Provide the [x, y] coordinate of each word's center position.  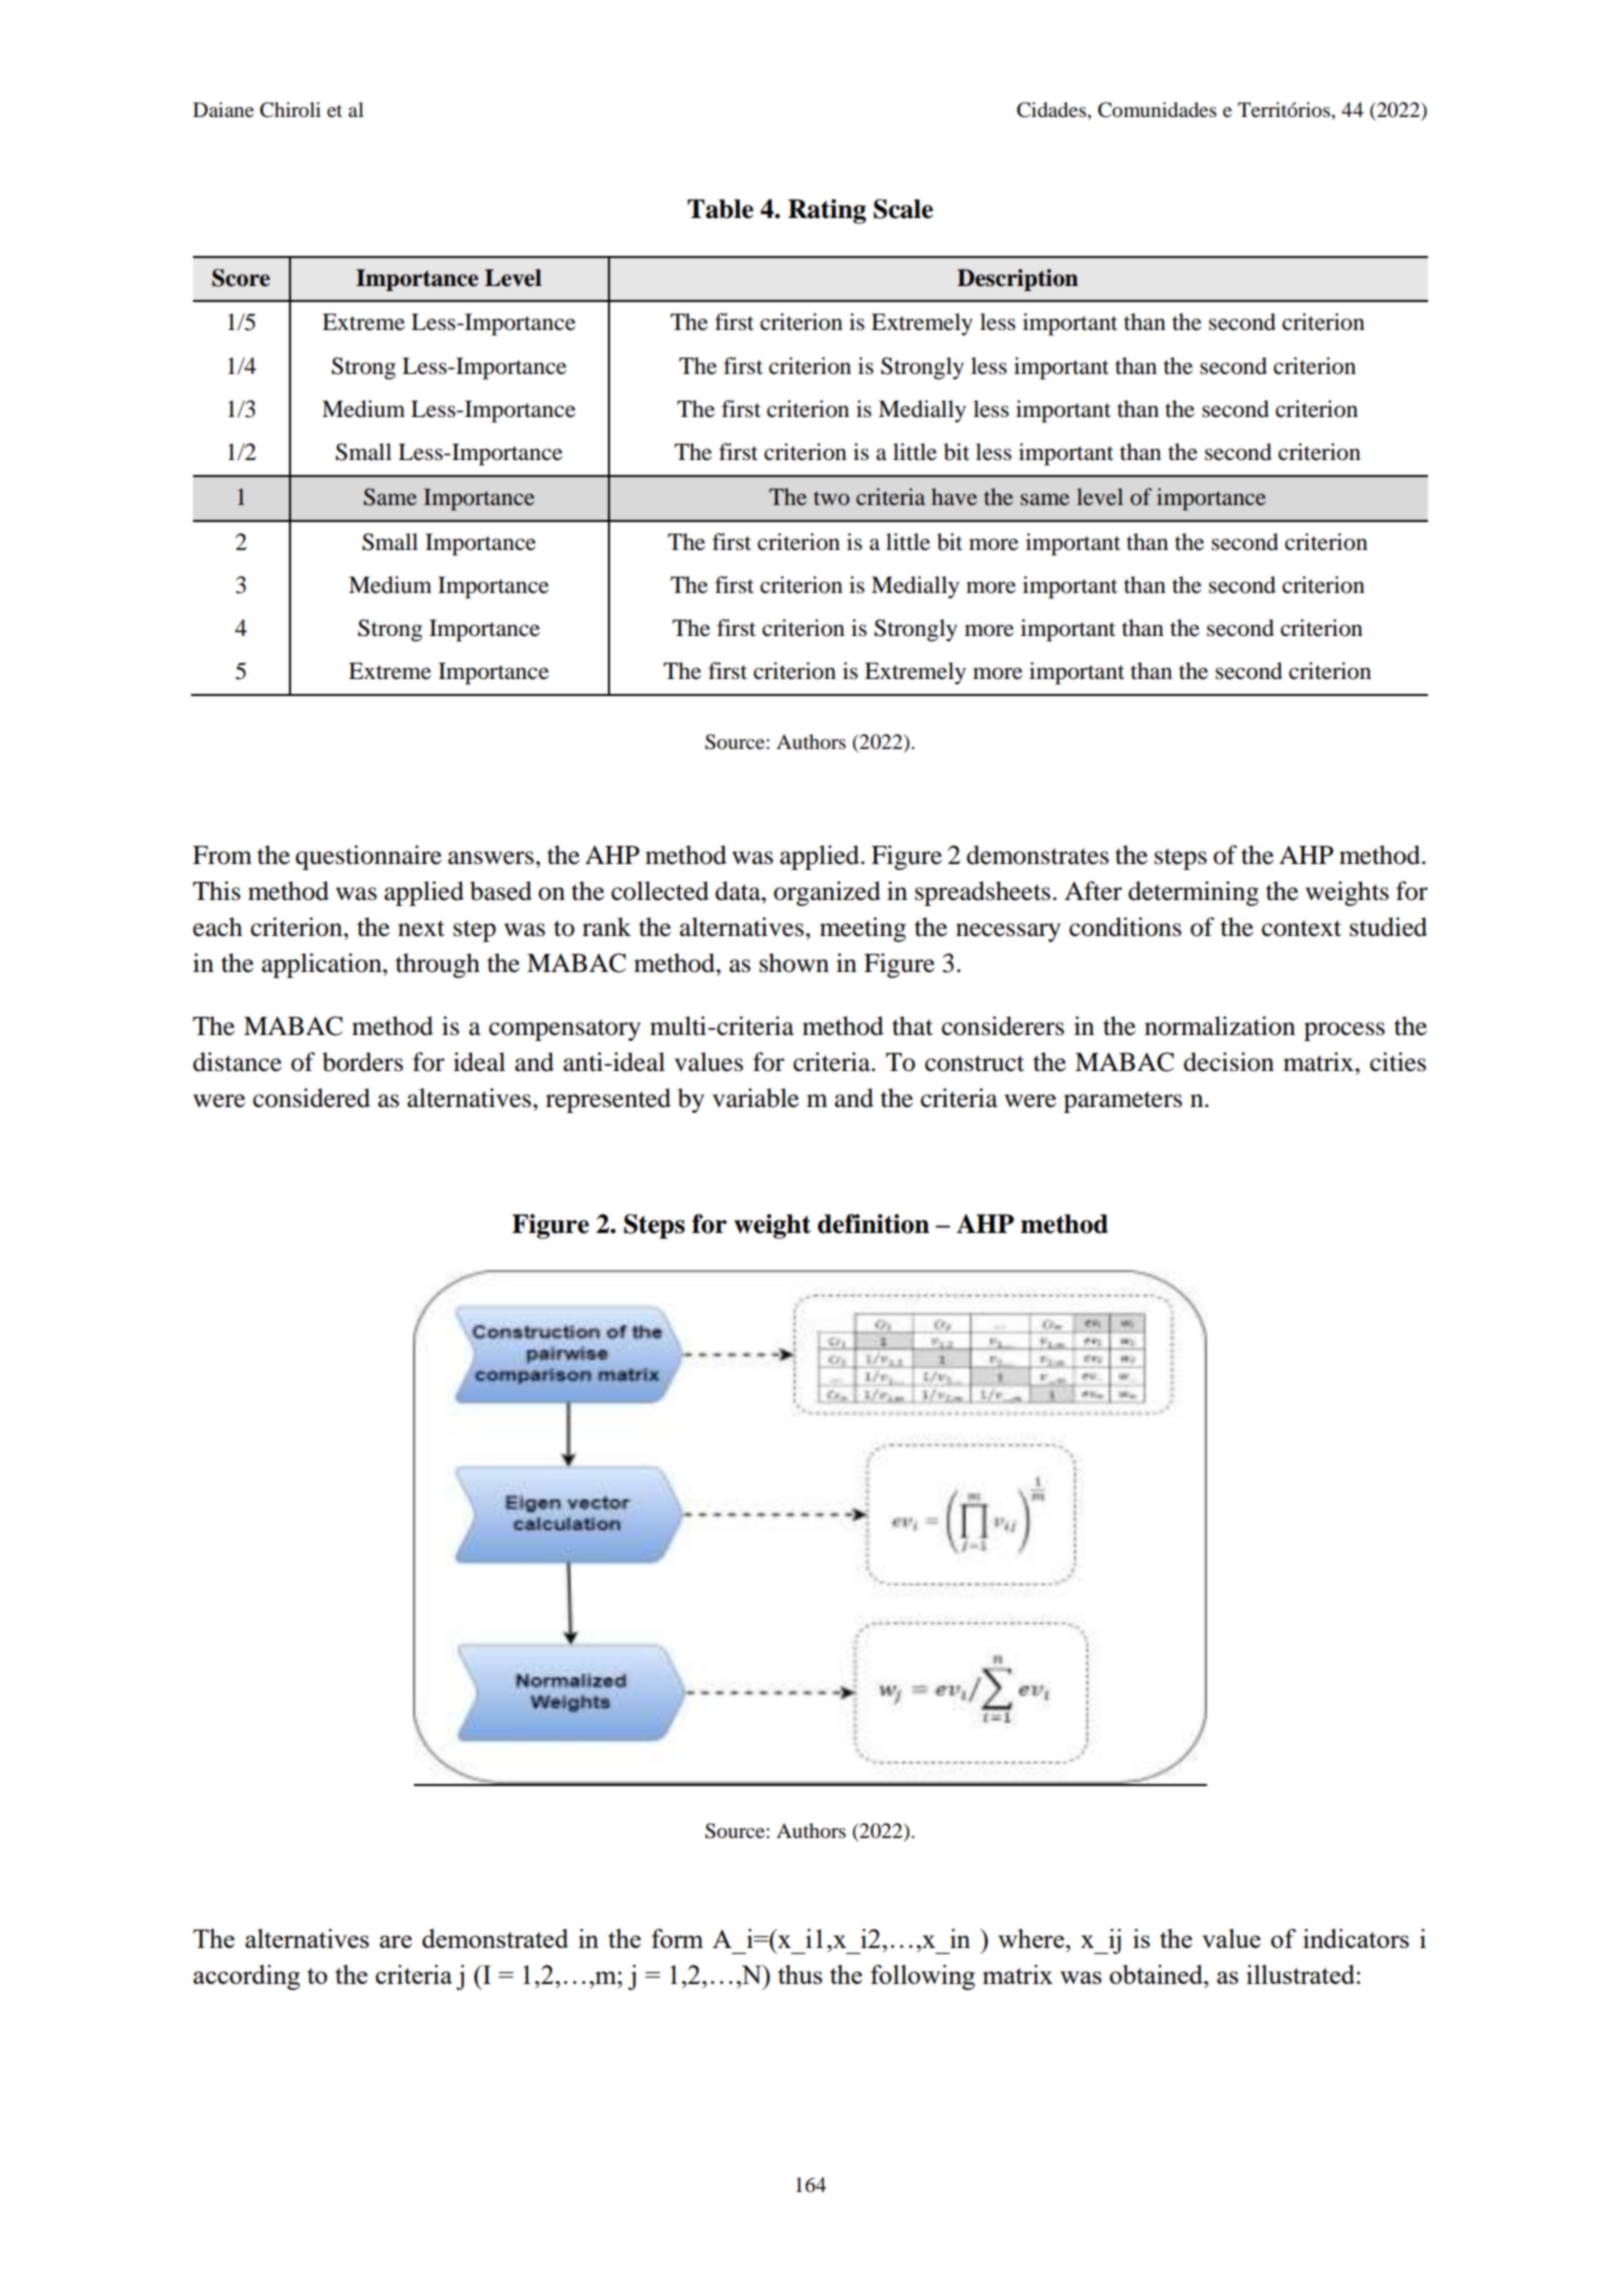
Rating [827, 211]
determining [1193, 893]
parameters [1123, 1102]
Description [1017, 280]
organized [827, 893]
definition [873, 1224]
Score [241, 278]
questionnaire [369, 857]
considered [311, 1098]
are [396, 1941]
